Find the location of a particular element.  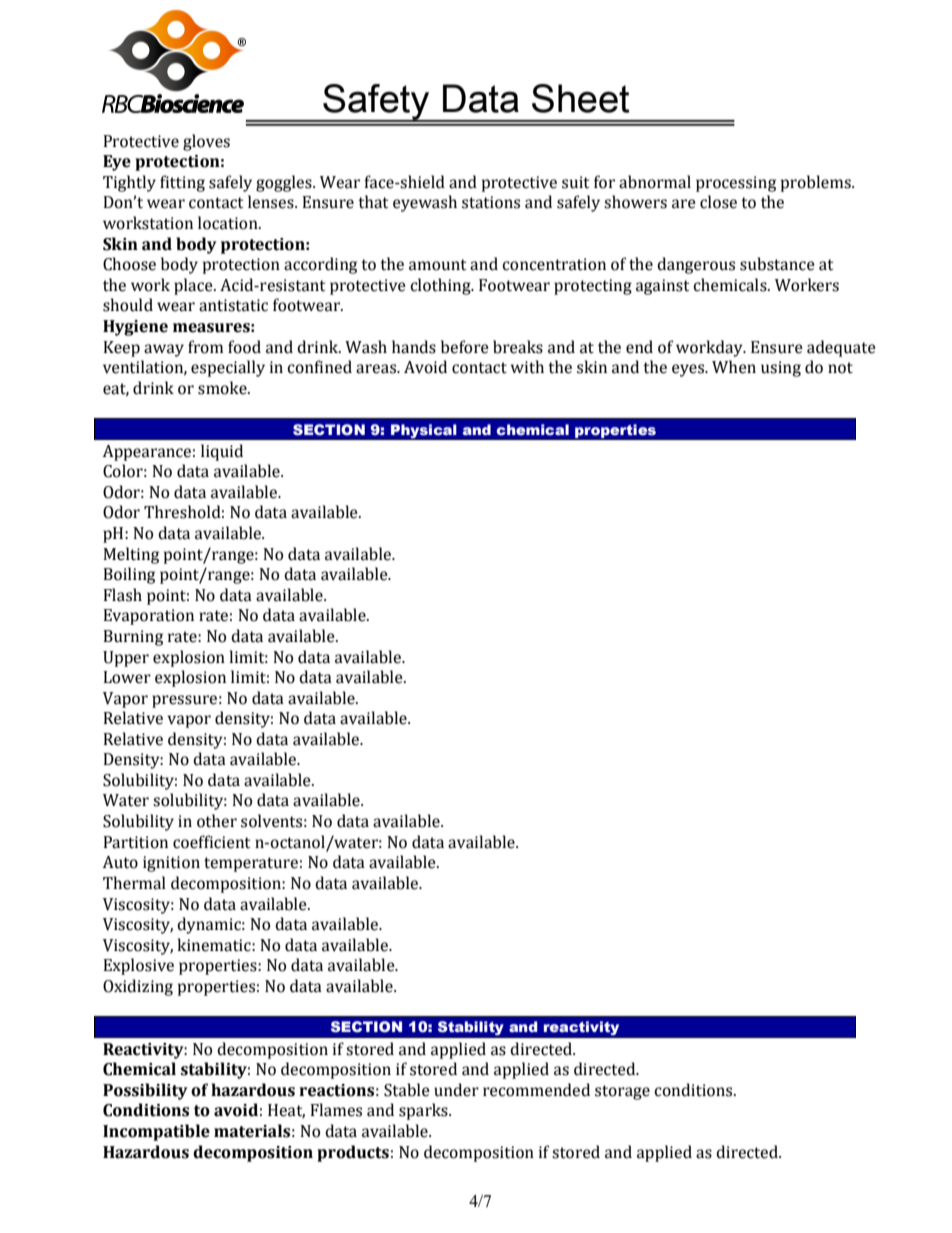

coefficient is located at coordinates (211, 842).
